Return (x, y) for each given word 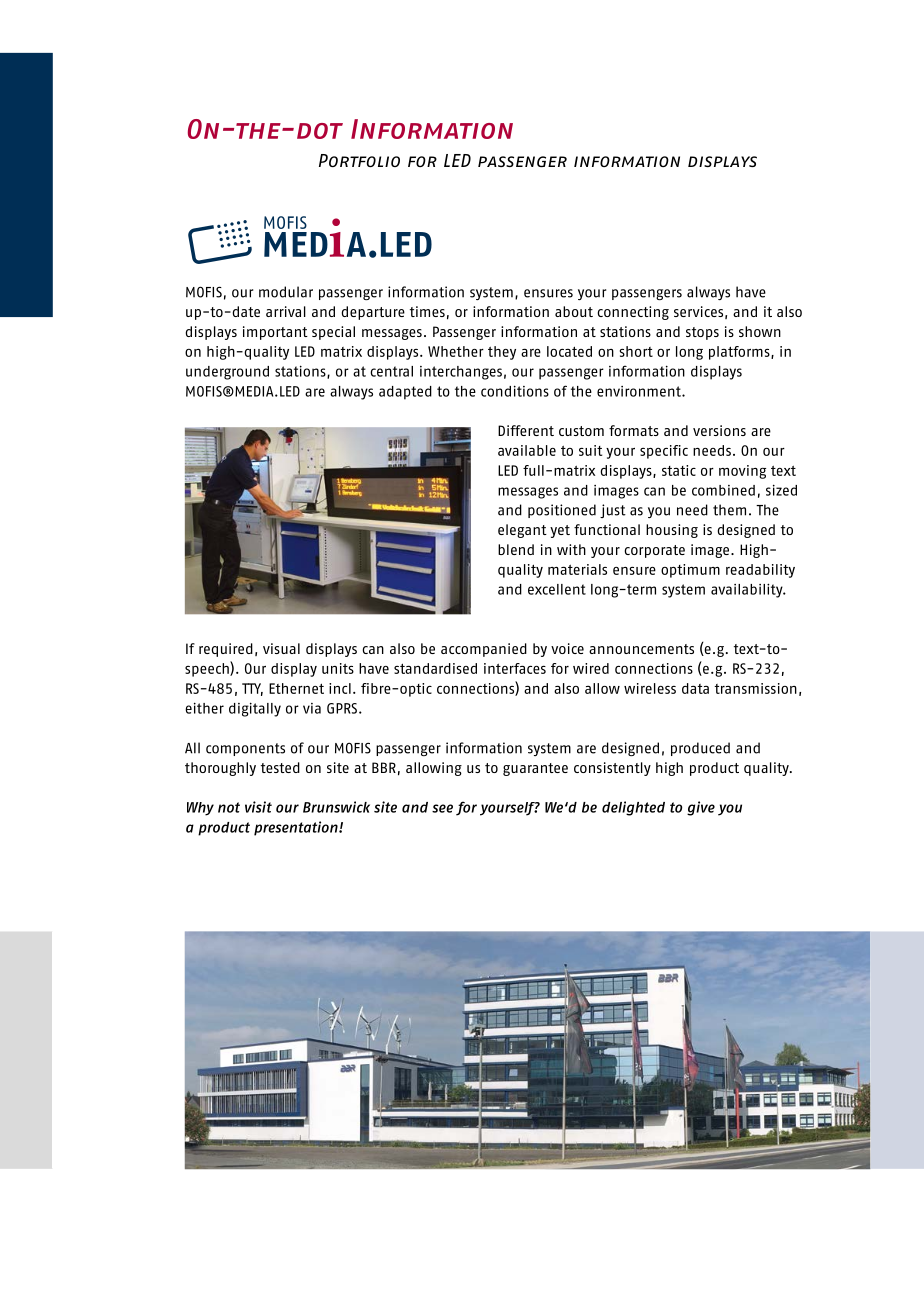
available (527, 450)
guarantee (535, 769)
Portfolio (359, 160)
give (701, 808)
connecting (633, 313)
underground (227, 373)
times (427, 311)
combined (723, 490)
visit (258, 807)
